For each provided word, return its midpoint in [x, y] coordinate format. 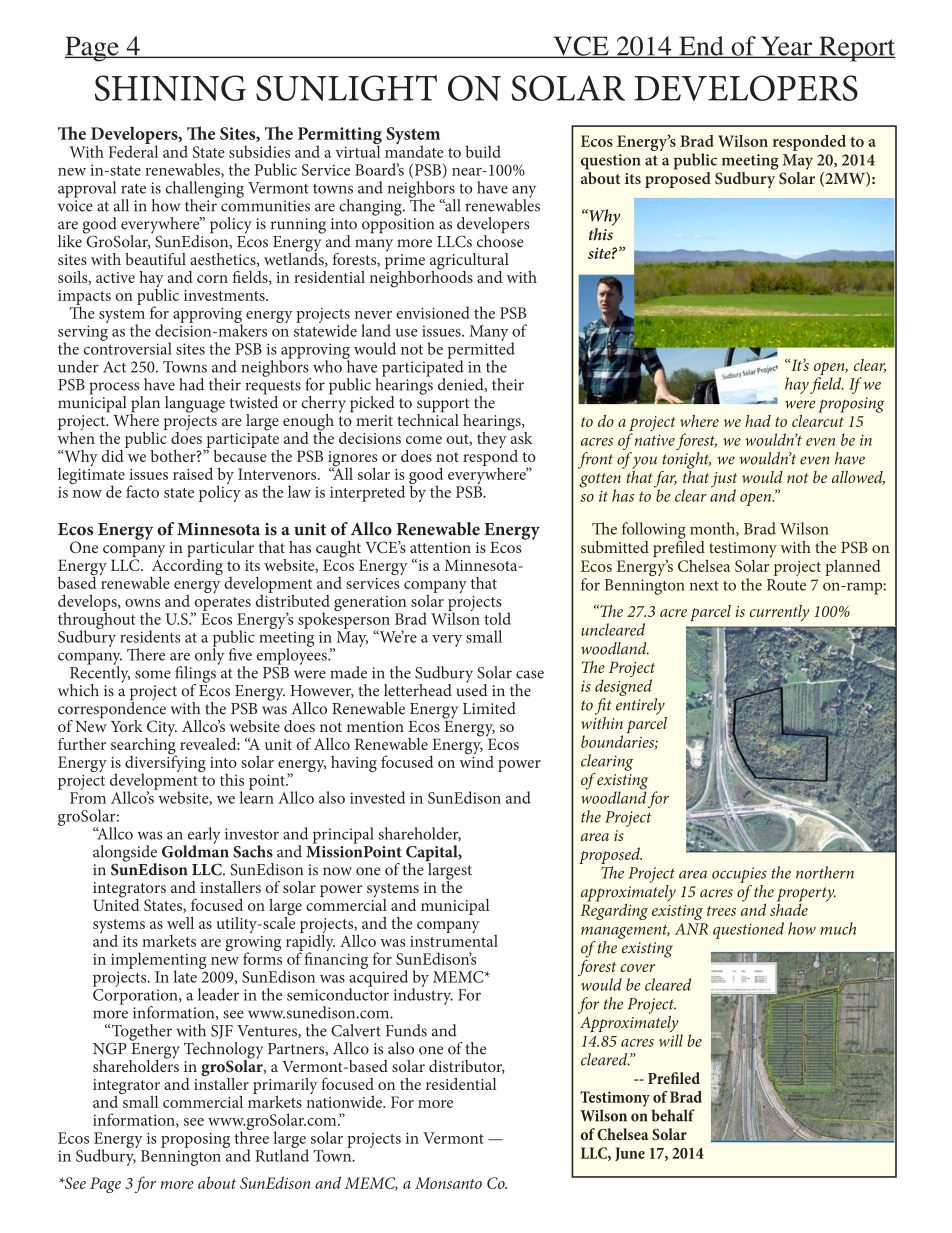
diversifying [165, 764]
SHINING [170, 88]
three [251, 1136]
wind [476, 760]
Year [786, 47]
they [493, 438]
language [195, 404]
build [483, 151]
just [724, 481]
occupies [739, 875]
